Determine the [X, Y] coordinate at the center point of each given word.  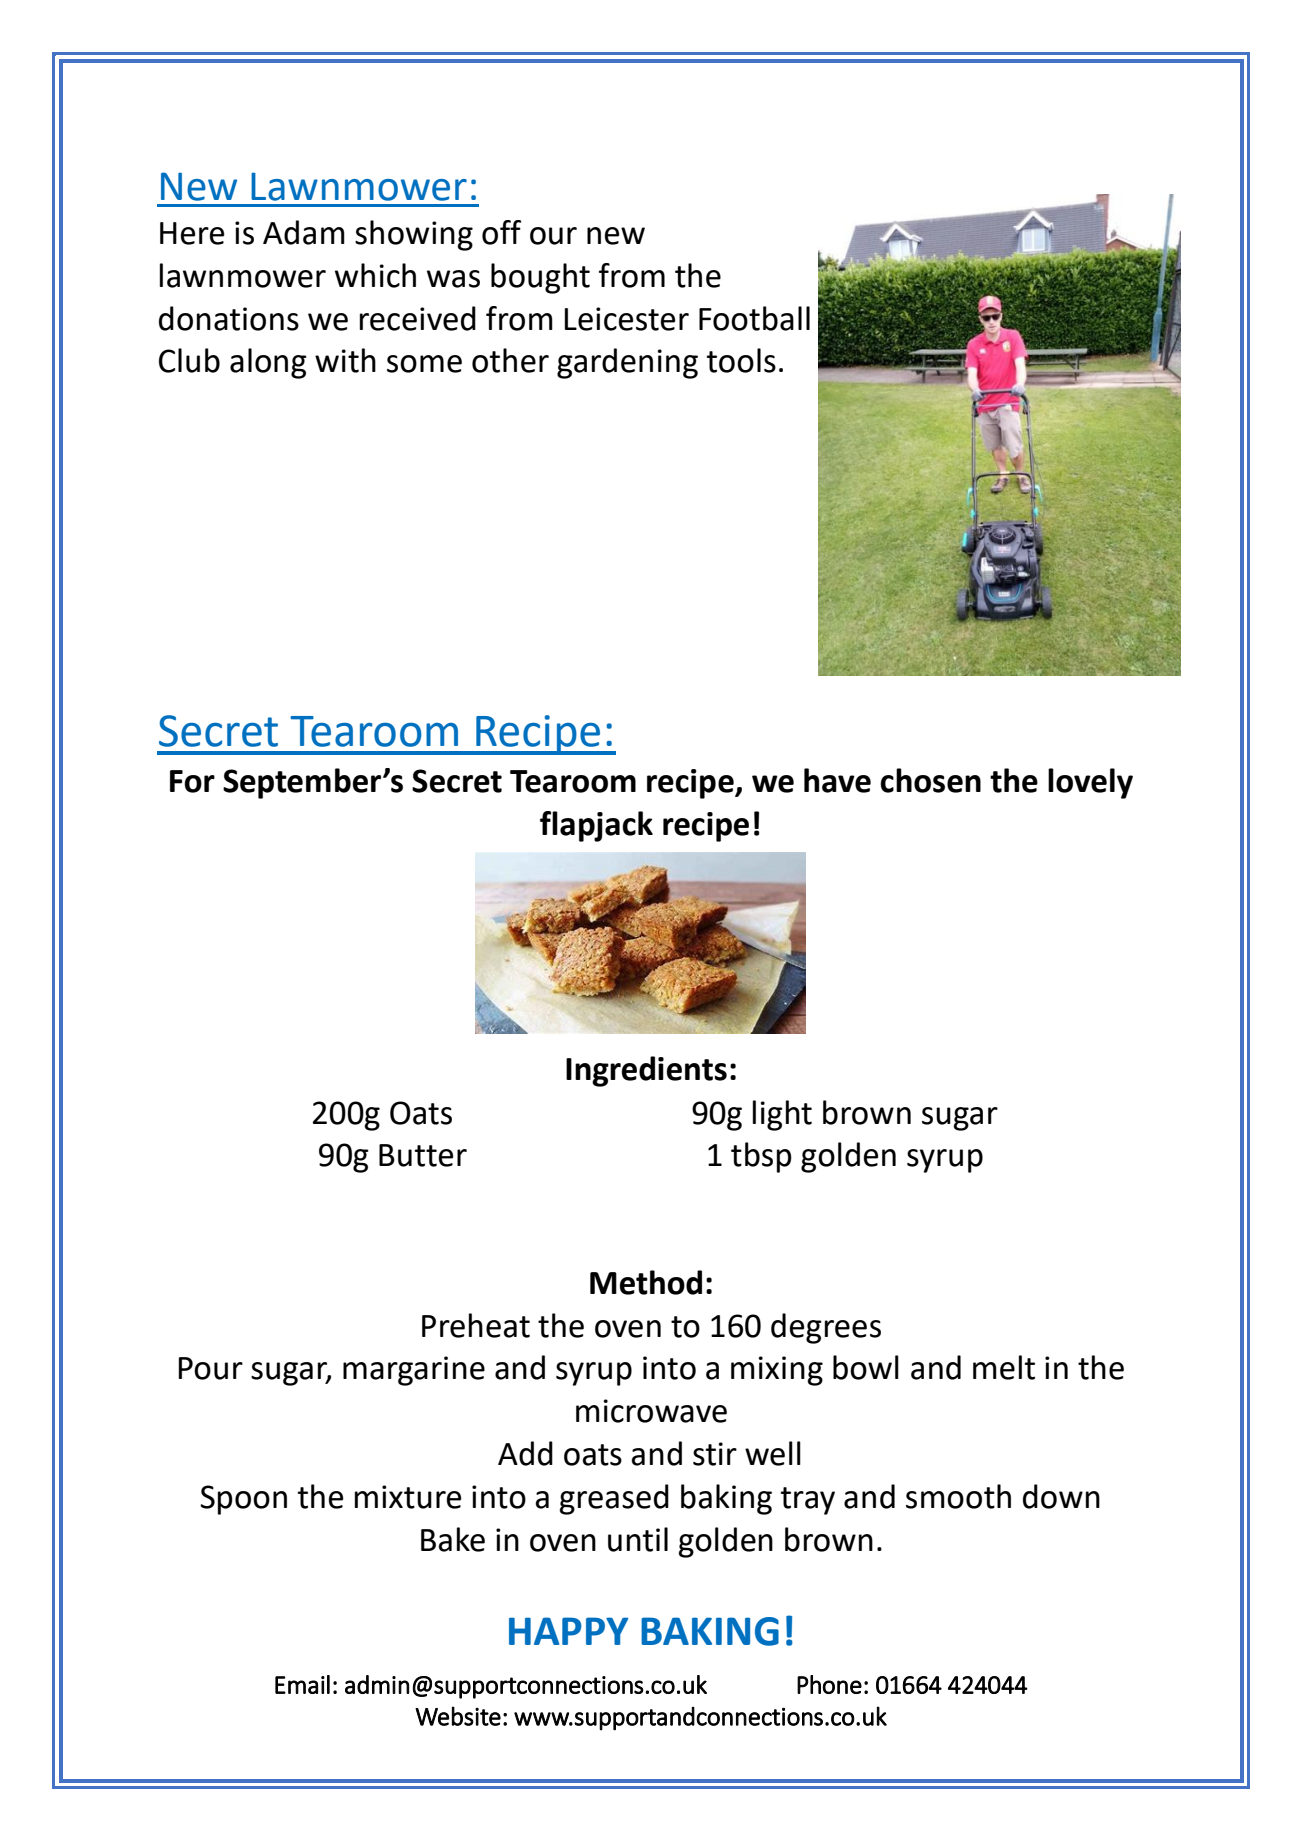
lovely [1090, 783]
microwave [651, 1411]
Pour [211, 1368]
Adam [304, 232]
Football [754, 318]
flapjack [596, 826]
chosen [930, 780]
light [782, 1115]
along [268, 363]
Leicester [627, 319]
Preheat [476, 1325]
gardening [627, 363]
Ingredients [646, 1071]
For [192, 781]
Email [302, 1684]
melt [1004, 1367]
